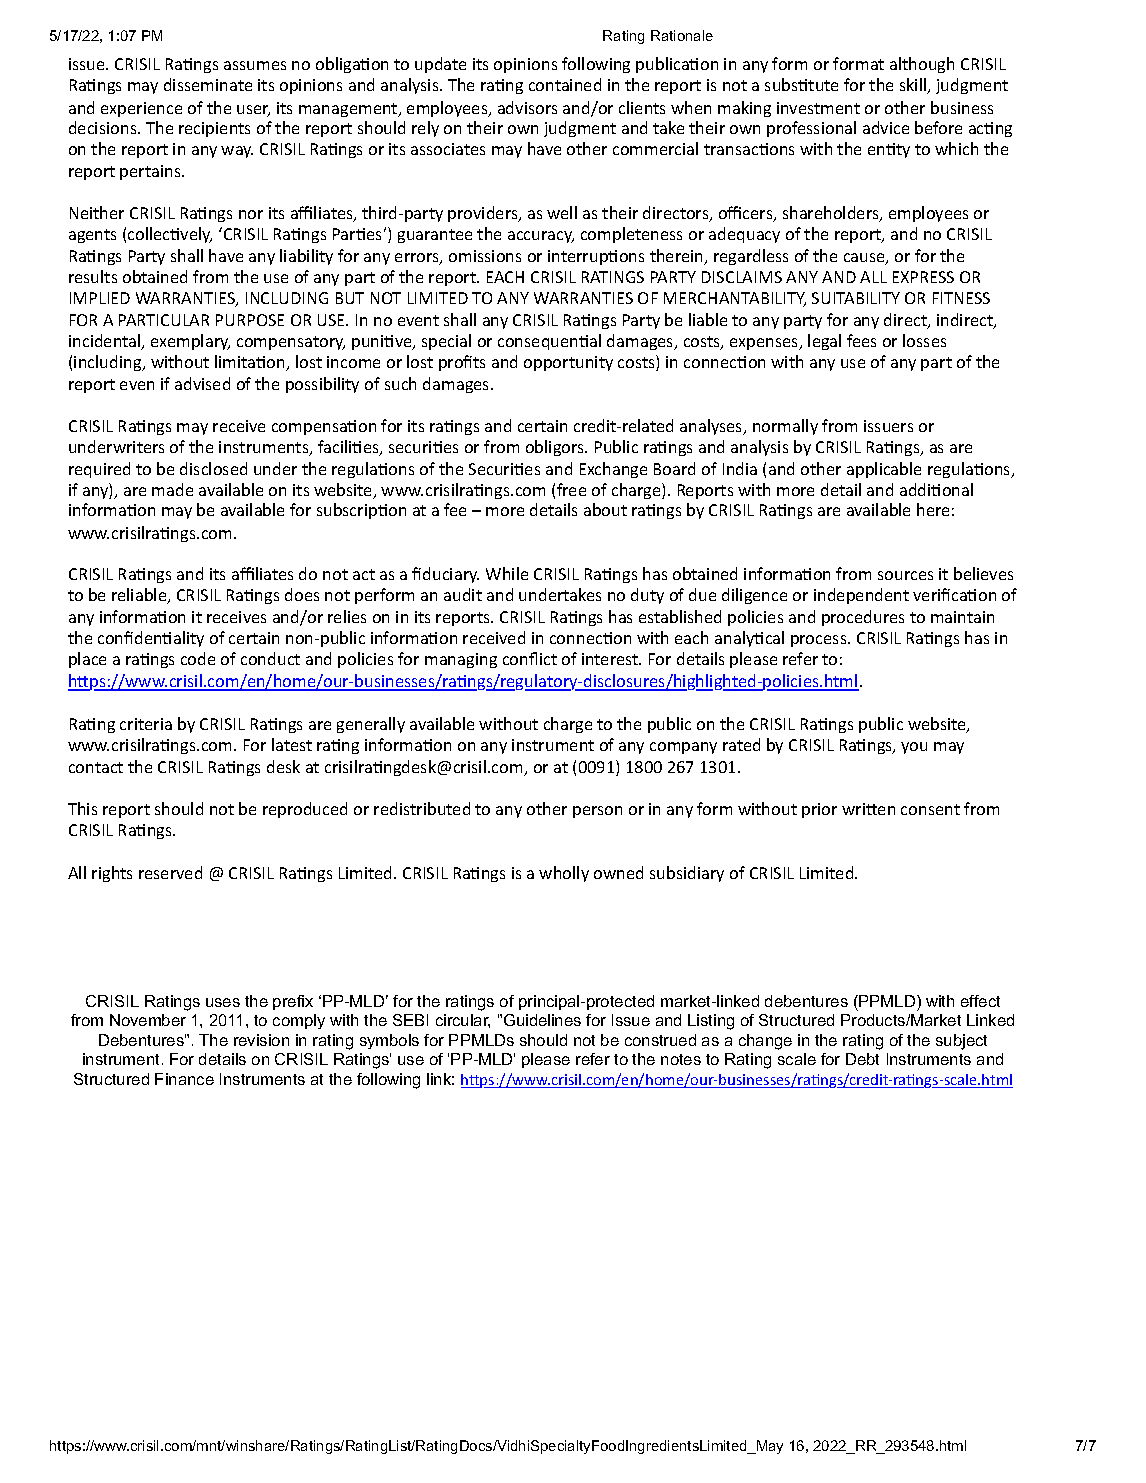 The width and height of the screenshot is (1146, 1483). I want to click on you, so click(914, 748).
